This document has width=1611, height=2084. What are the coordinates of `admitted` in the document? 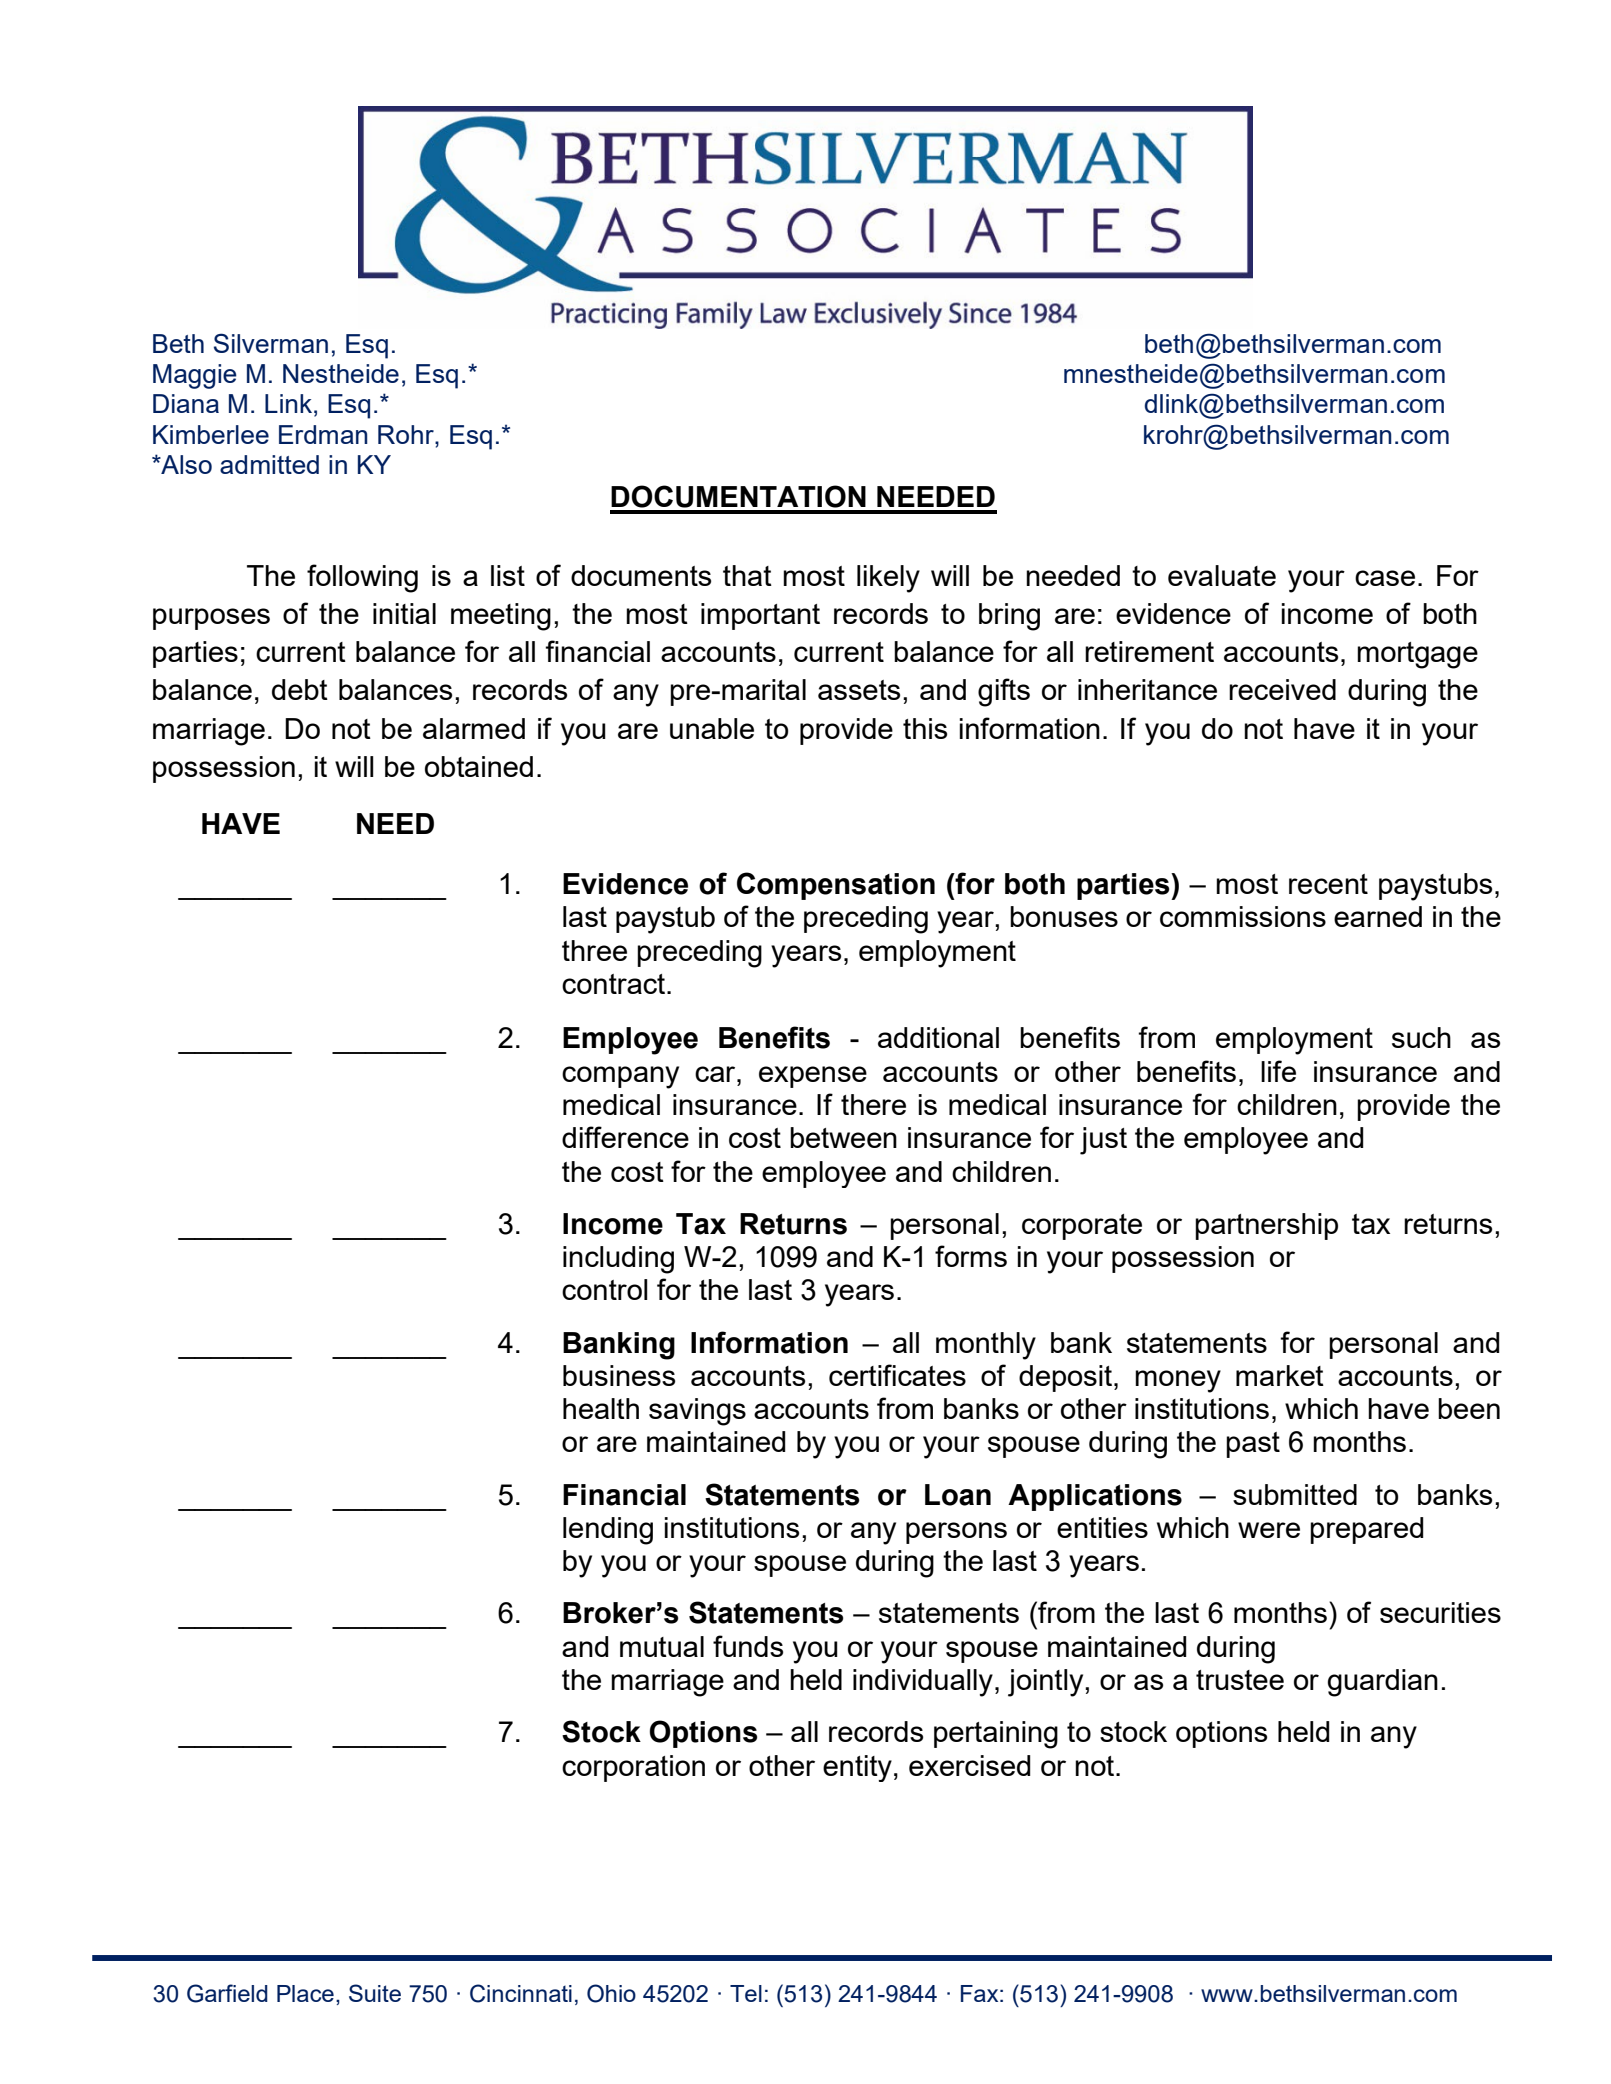 It's located at (269, 464).
